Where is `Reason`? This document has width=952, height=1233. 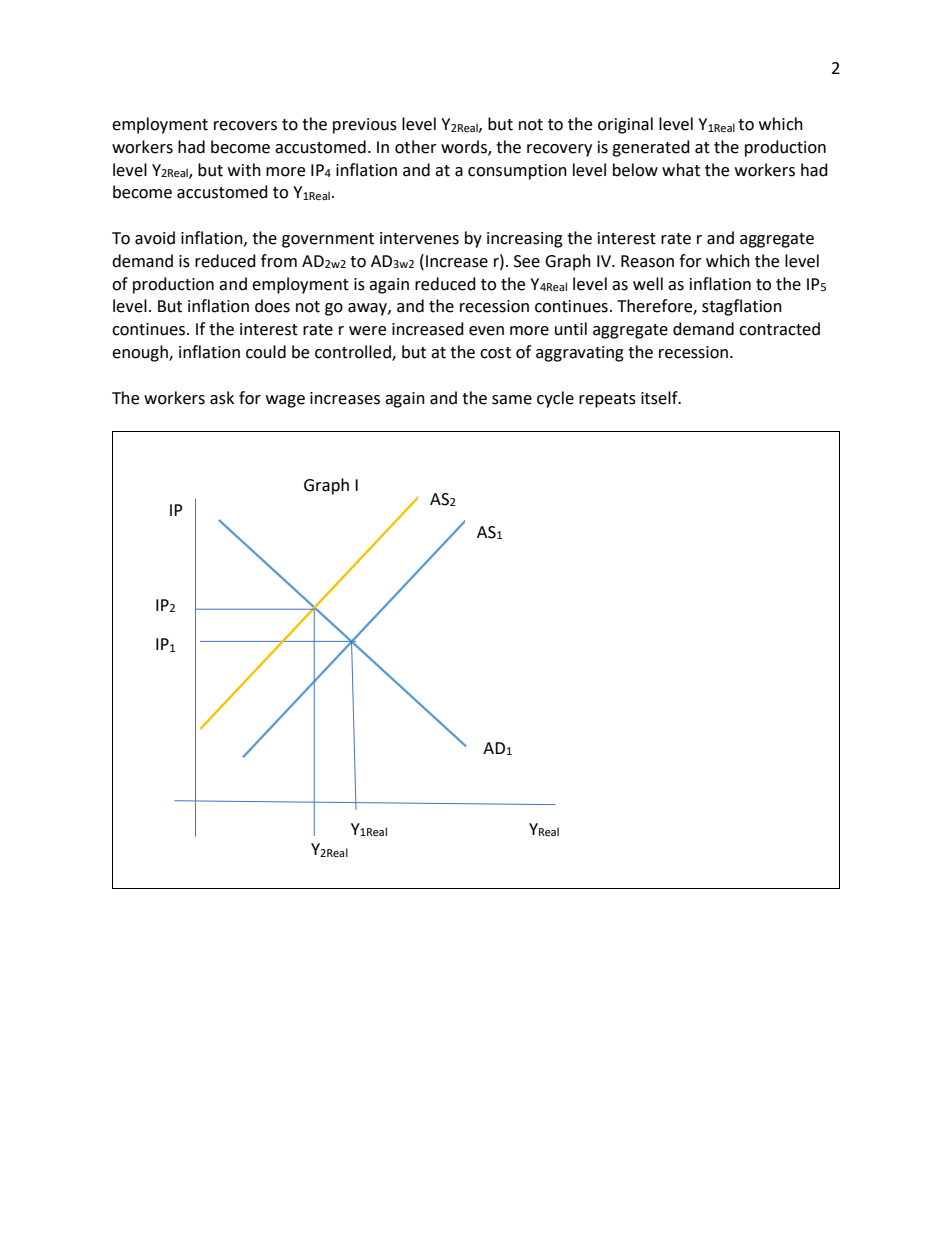
Reason is located at coordinates (647, 261).
